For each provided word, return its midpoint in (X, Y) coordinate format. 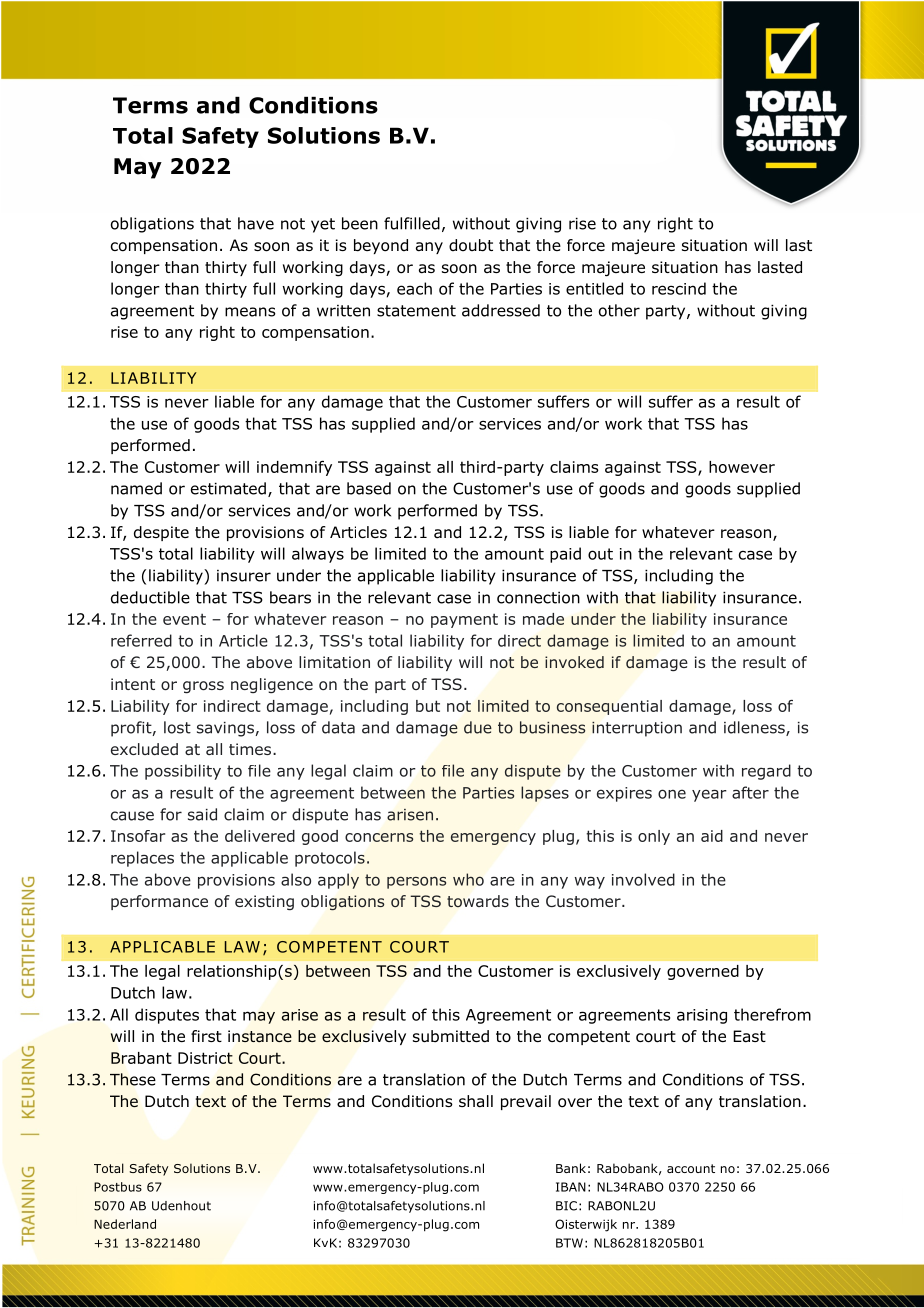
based (369, 488)
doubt (471, 245)
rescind (679, 288)
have (256, 223)
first (206, 1036)
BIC (566, 1206)
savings (226, 729)
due (478, 727)
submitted (451, 1036)
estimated (228, 488)
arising (702, 1016)
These (133, 1079)
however (742, 467)
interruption (637, 729)
